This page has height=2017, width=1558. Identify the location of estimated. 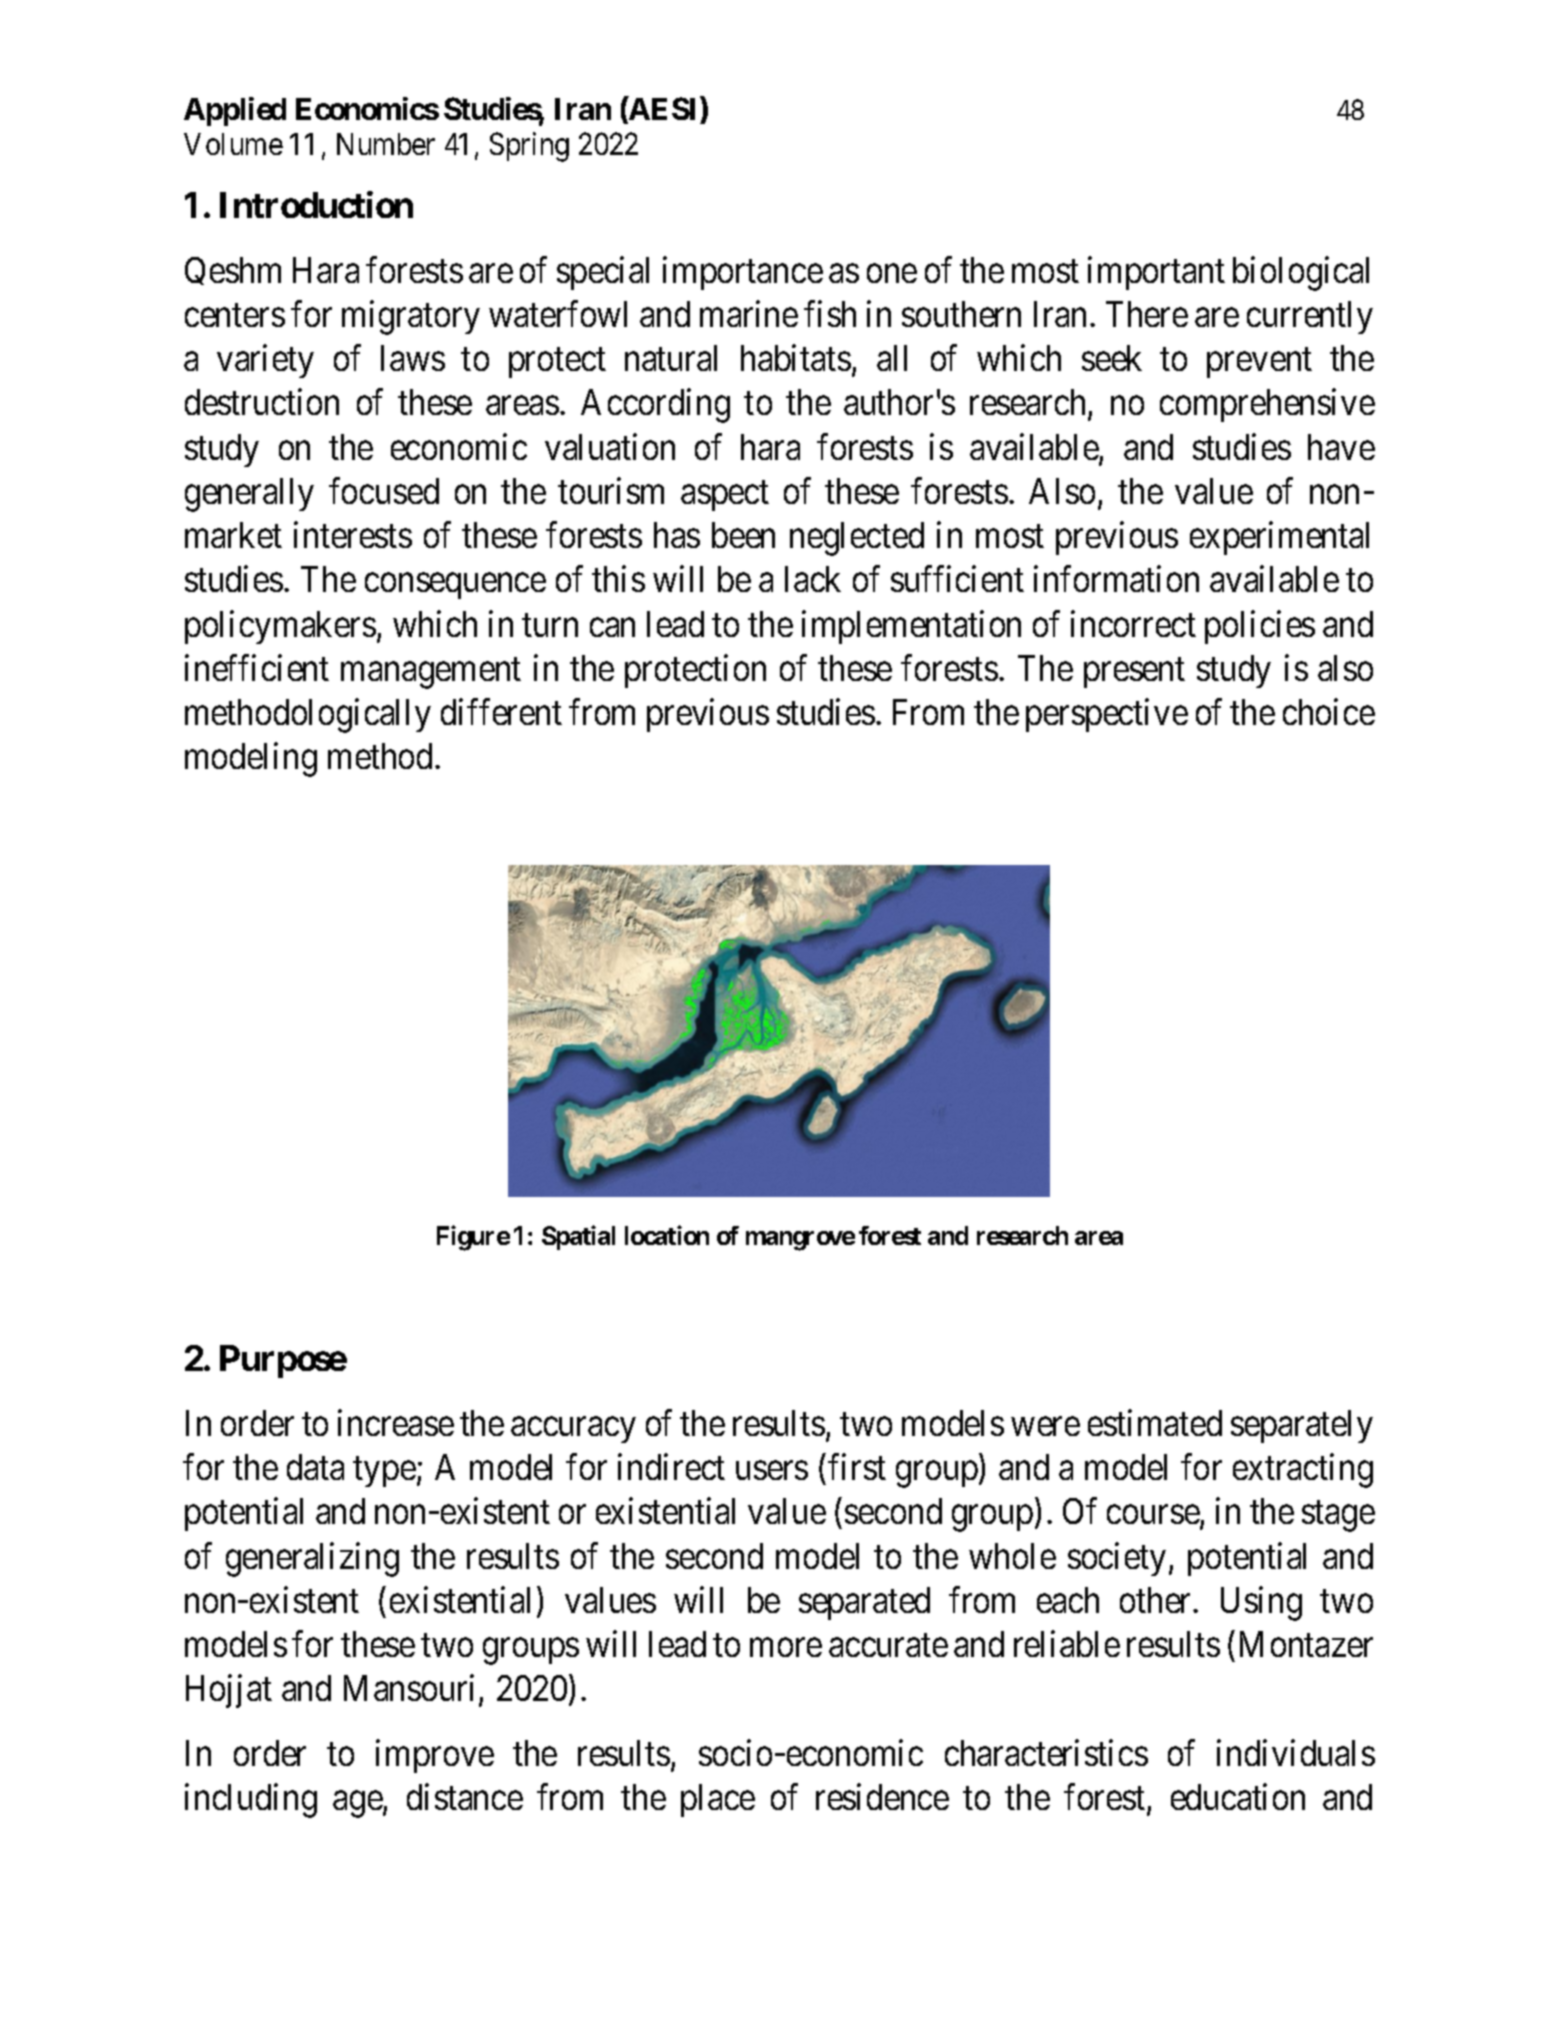
(1155, 1423).
